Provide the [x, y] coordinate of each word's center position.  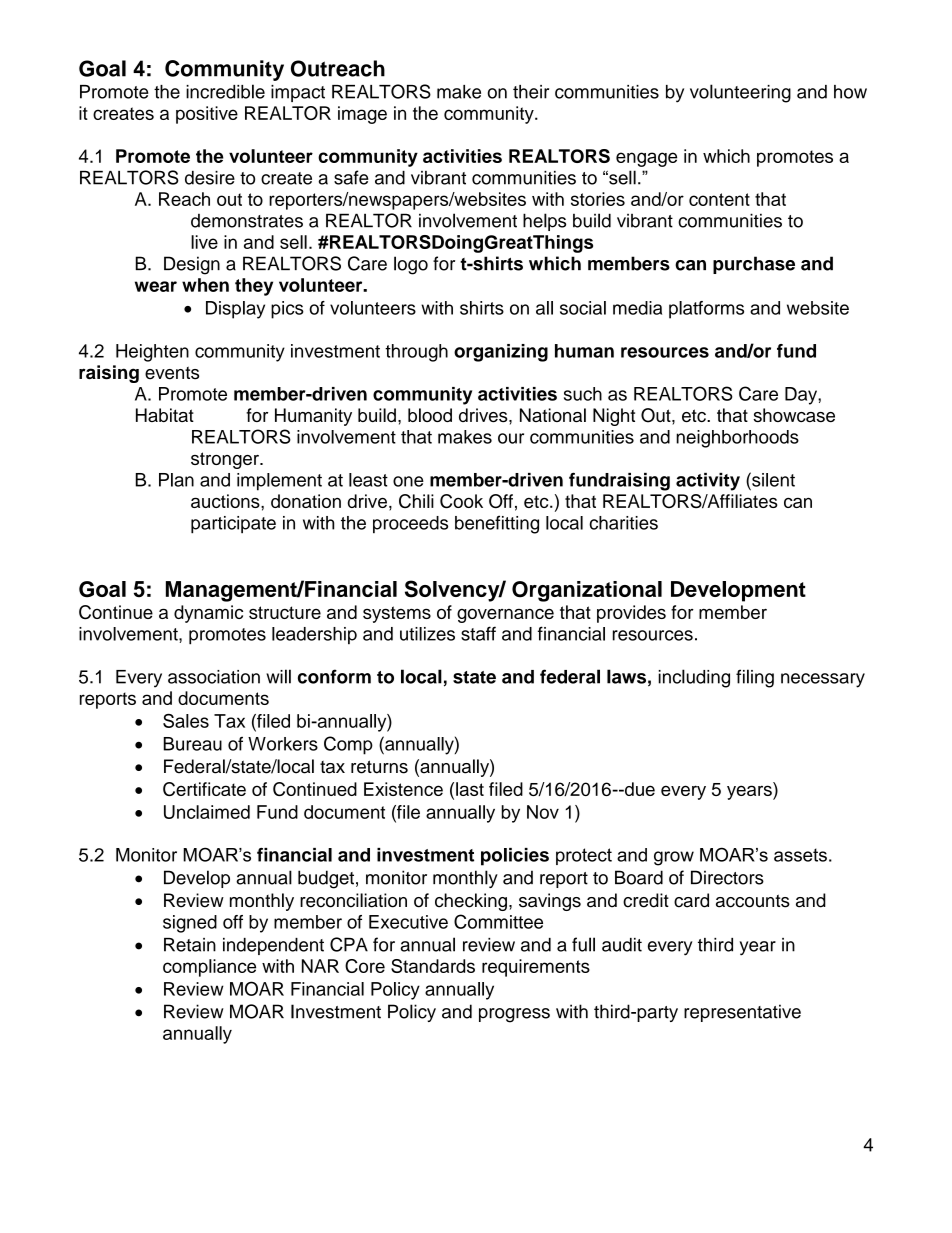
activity [708, 482]
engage [646, 159]
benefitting [497, 524]
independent [273, 946]
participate [233, 525]
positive [207, 115]
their [531, 92]
